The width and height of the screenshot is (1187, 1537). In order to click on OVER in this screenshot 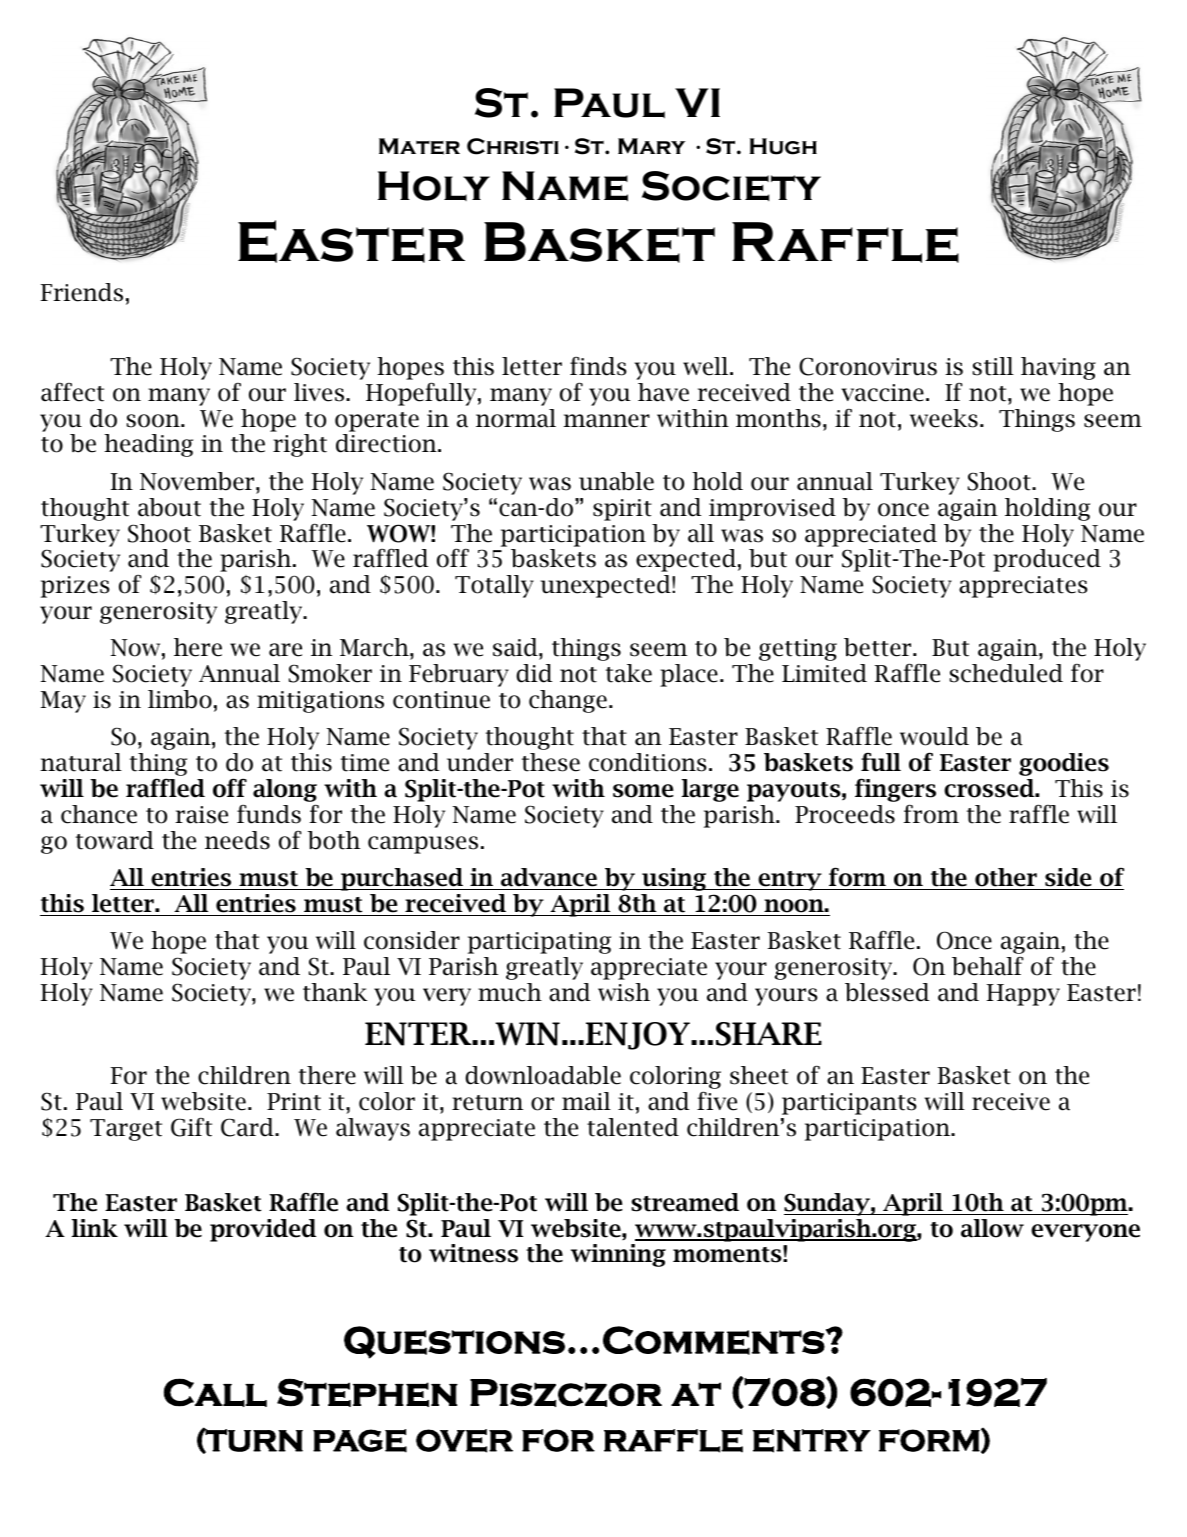, I will do `click(464, 1441)`.
